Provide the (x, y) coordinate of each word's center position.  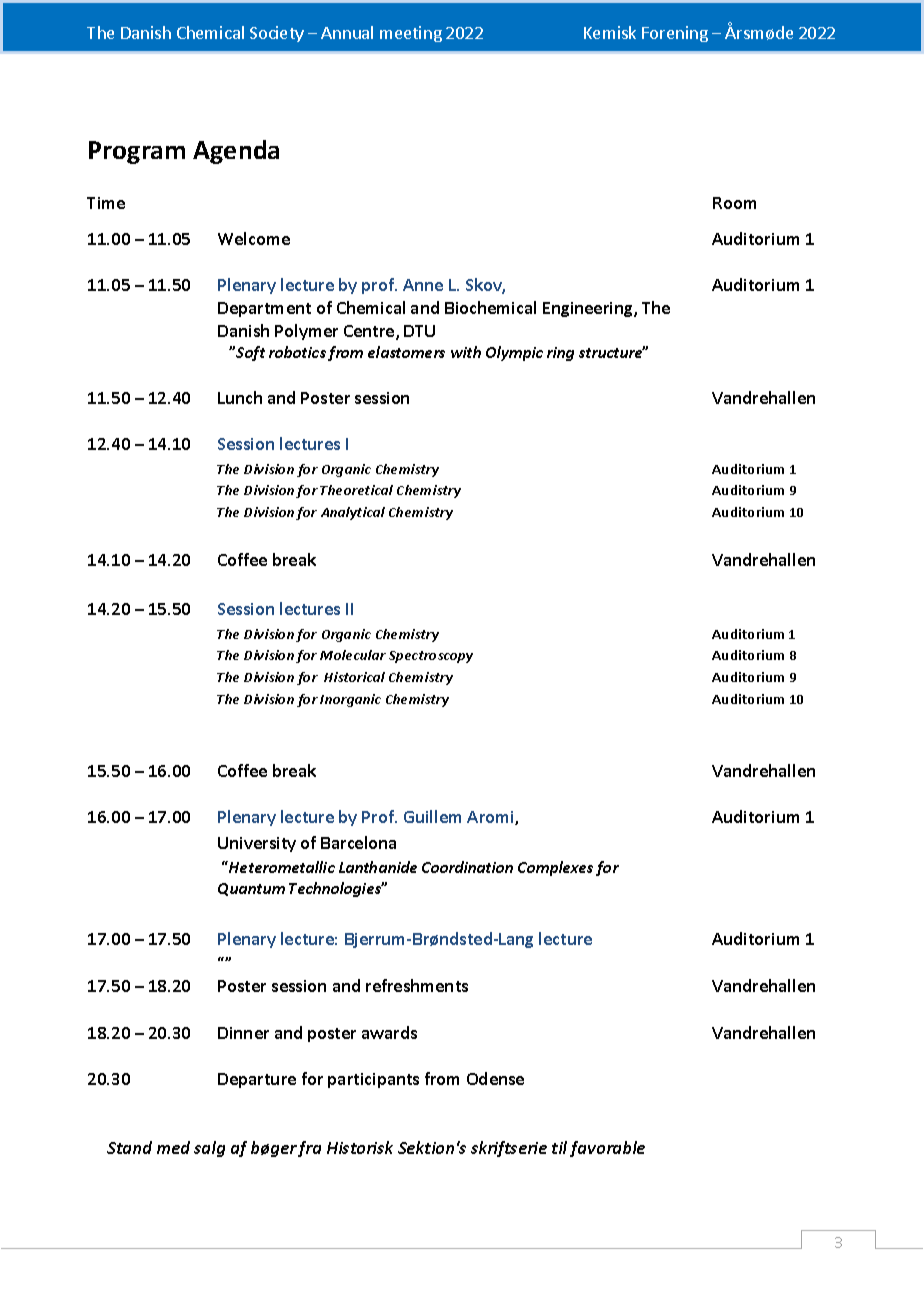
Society (277, 34)
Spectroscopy (431, 657)
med (173, 1147)
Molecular (353, 655)
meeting (411, 34)
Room (734, 203)
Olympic (514, 353)
